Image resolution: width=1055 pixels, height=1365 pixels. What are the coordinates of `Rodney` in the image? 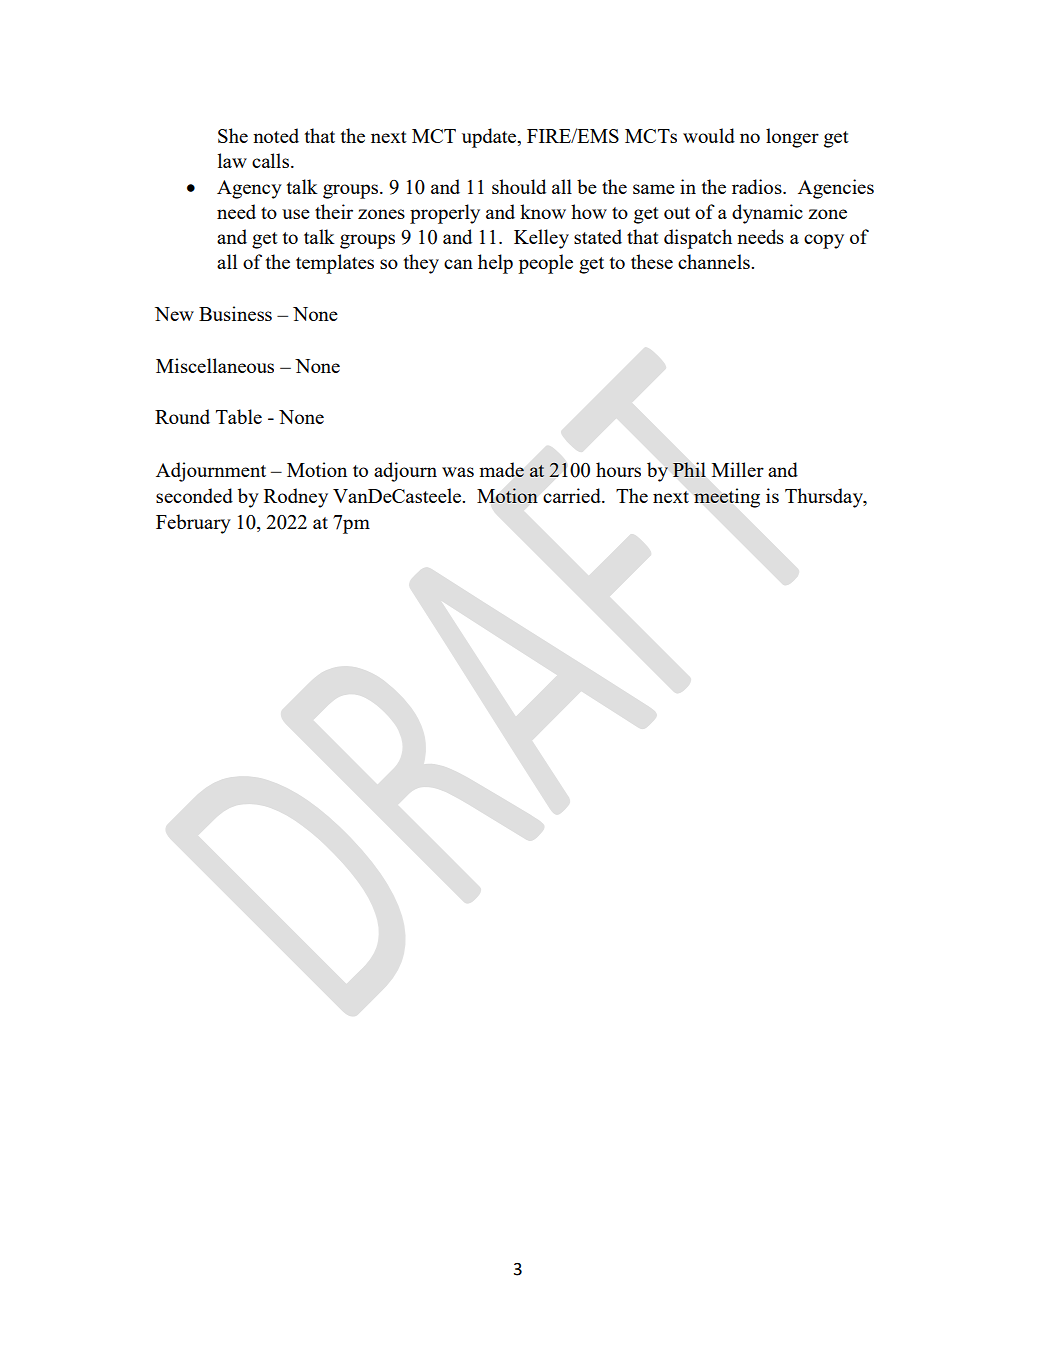 It's located at (296, 498).
